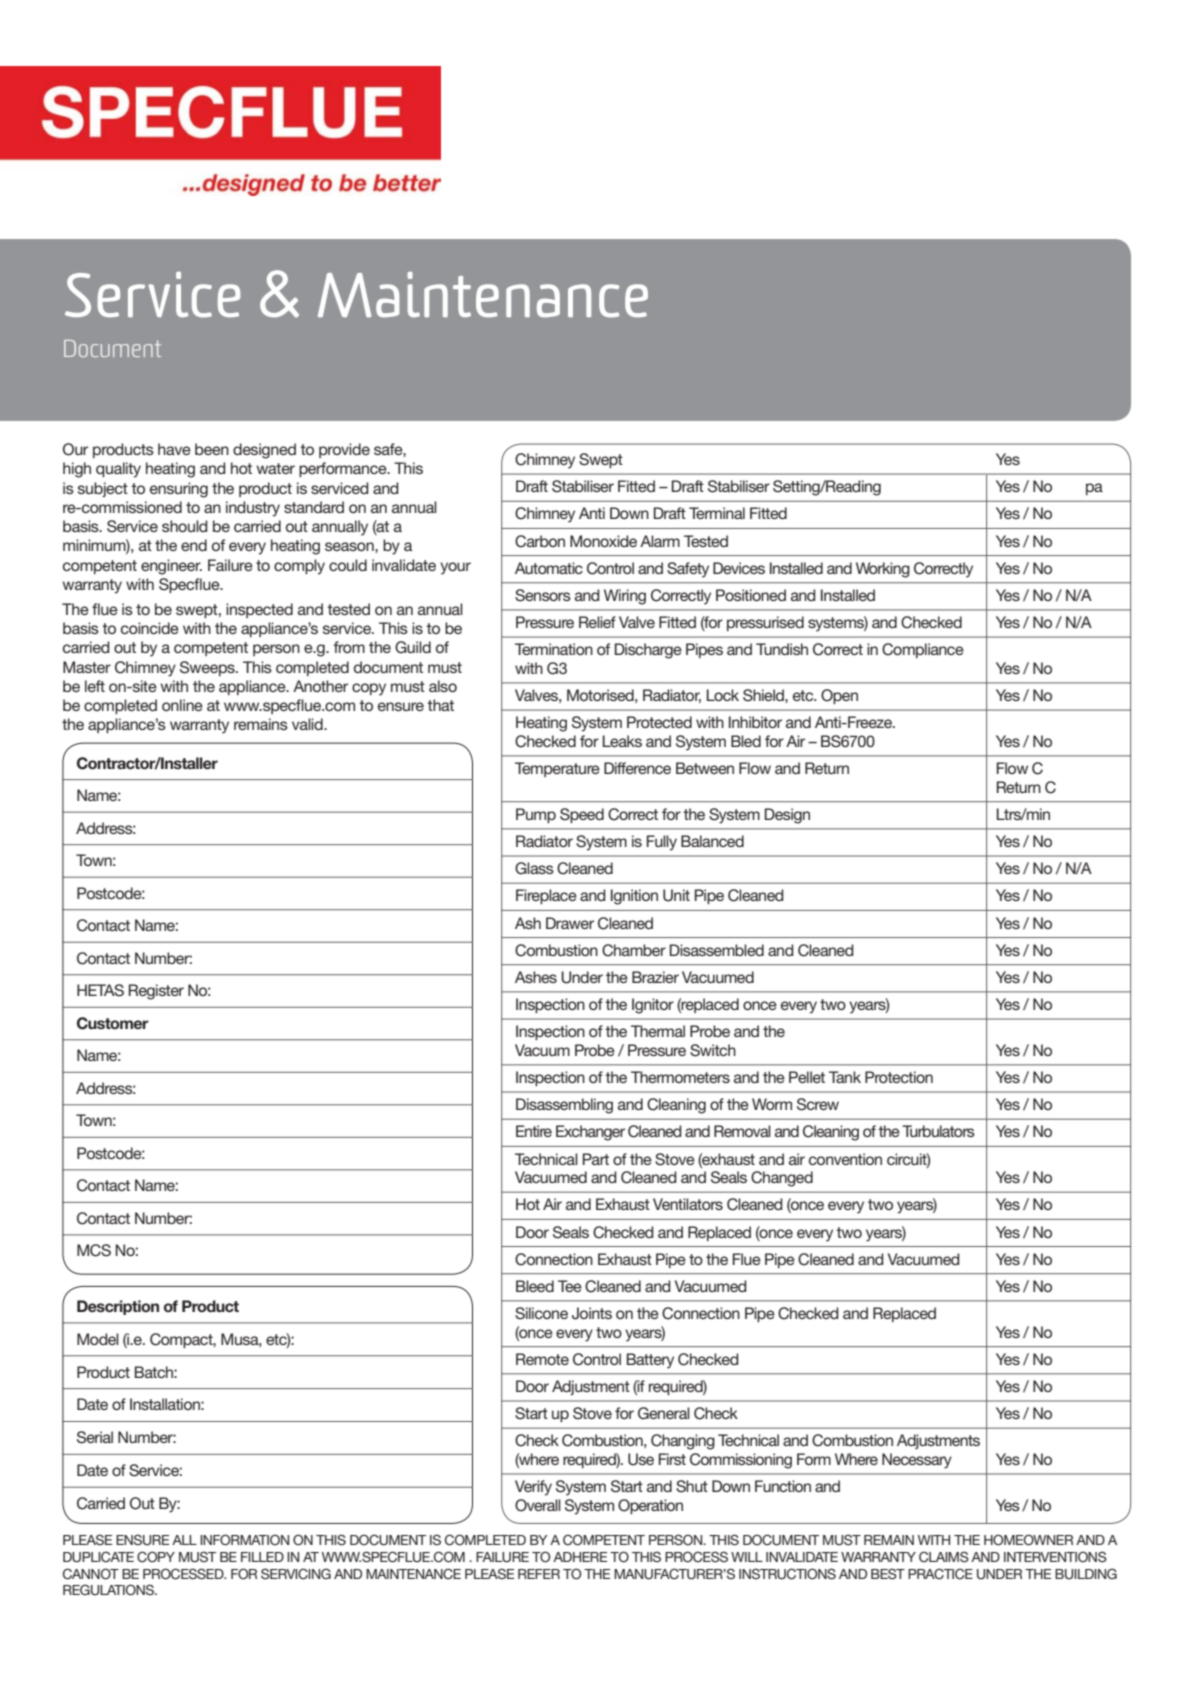 Image resolution: width=1194 pixels, height=1689 pixels. I want to click on Tee, so click(570, 1286).
